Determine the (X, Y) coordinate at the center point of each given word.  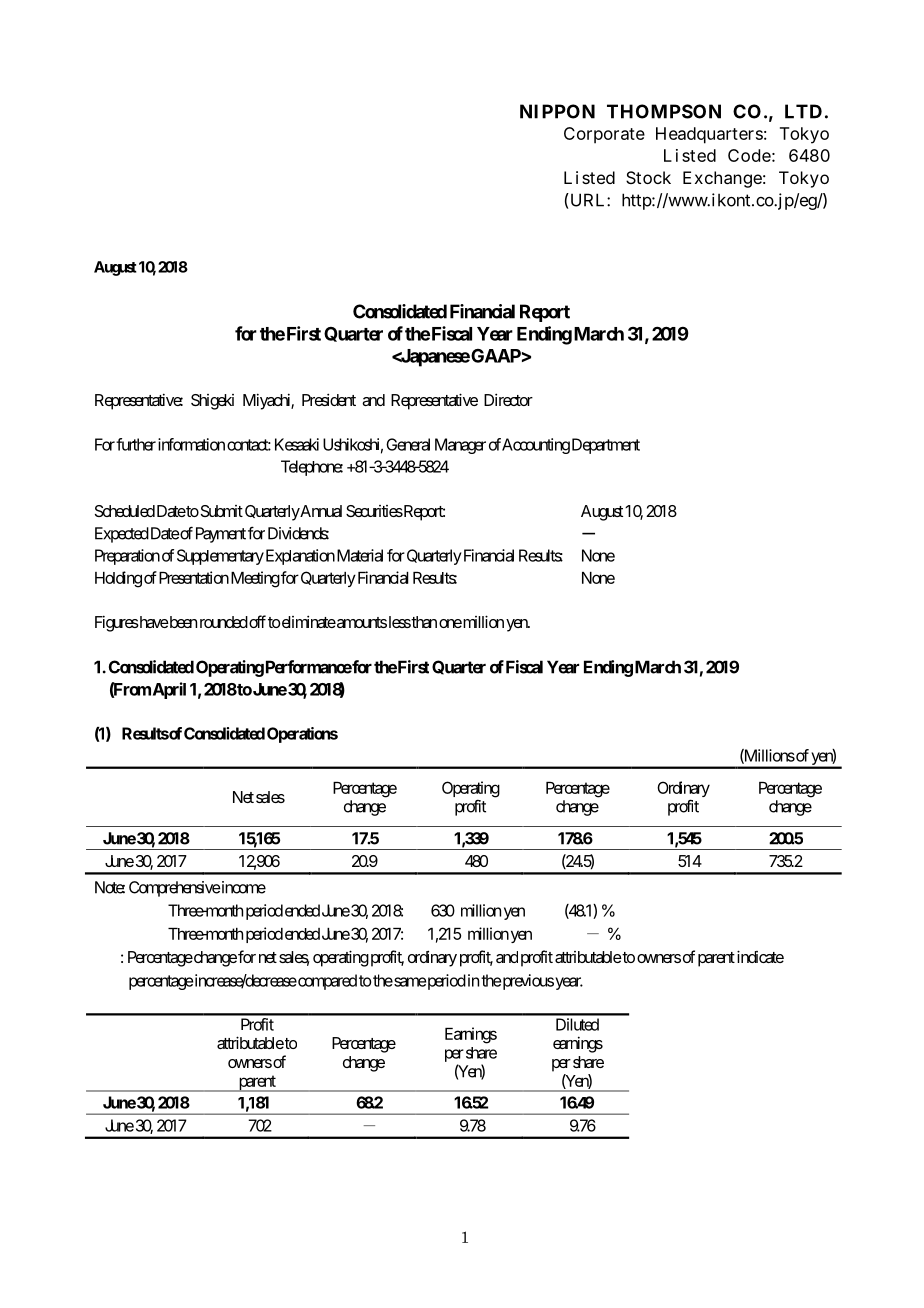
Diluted (577, 1024)
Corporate (604, 135)
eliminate (308, 621)
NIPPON (557, 111)
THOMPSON (664, 111)
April (169, 690)
